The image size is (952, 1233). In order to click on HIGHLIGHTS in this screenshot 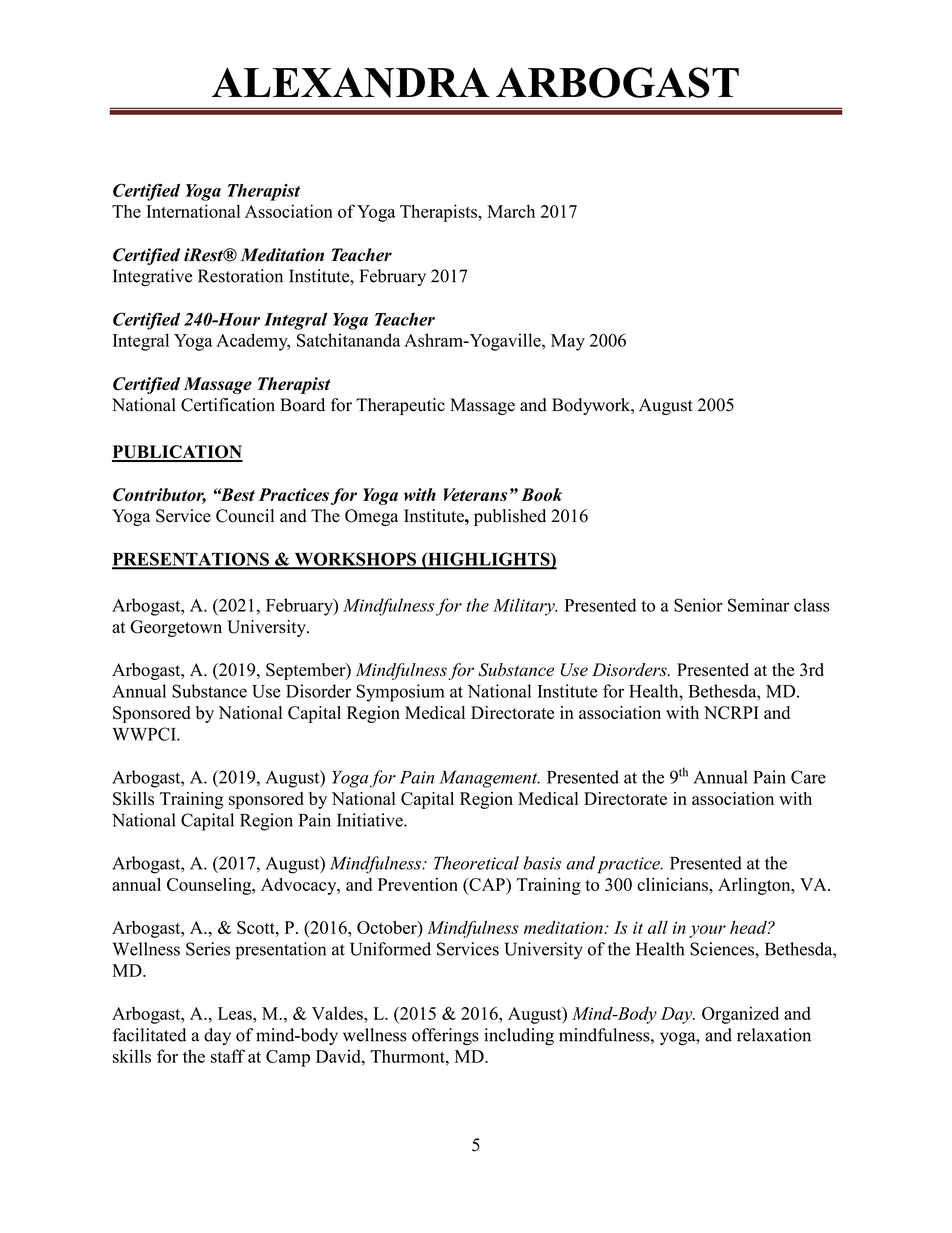, I will do `click(489, 560)`.
